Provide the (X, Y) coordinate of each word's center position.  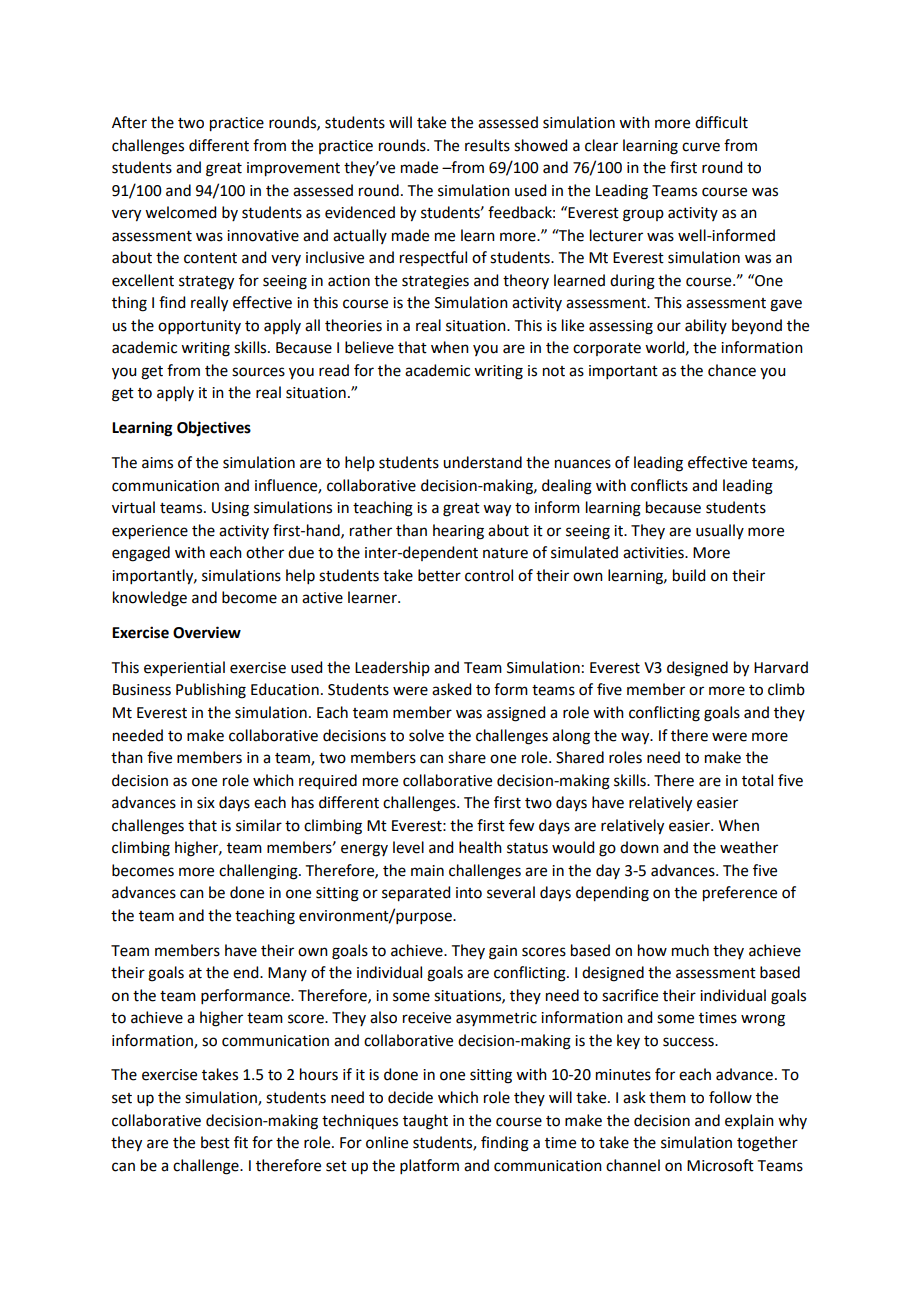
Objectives (214, 429)
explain (749, 1121)
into (469, 893)
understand (482, 462)
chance (732, 370)
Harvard (781, 667)
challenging (259, 872)
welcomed (180, 212)
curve (701, 147)
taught (425, 1122)
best (215, 1142)
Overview (207, 632)
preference (740, 894)
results (487, 145)
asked (451, 689)
